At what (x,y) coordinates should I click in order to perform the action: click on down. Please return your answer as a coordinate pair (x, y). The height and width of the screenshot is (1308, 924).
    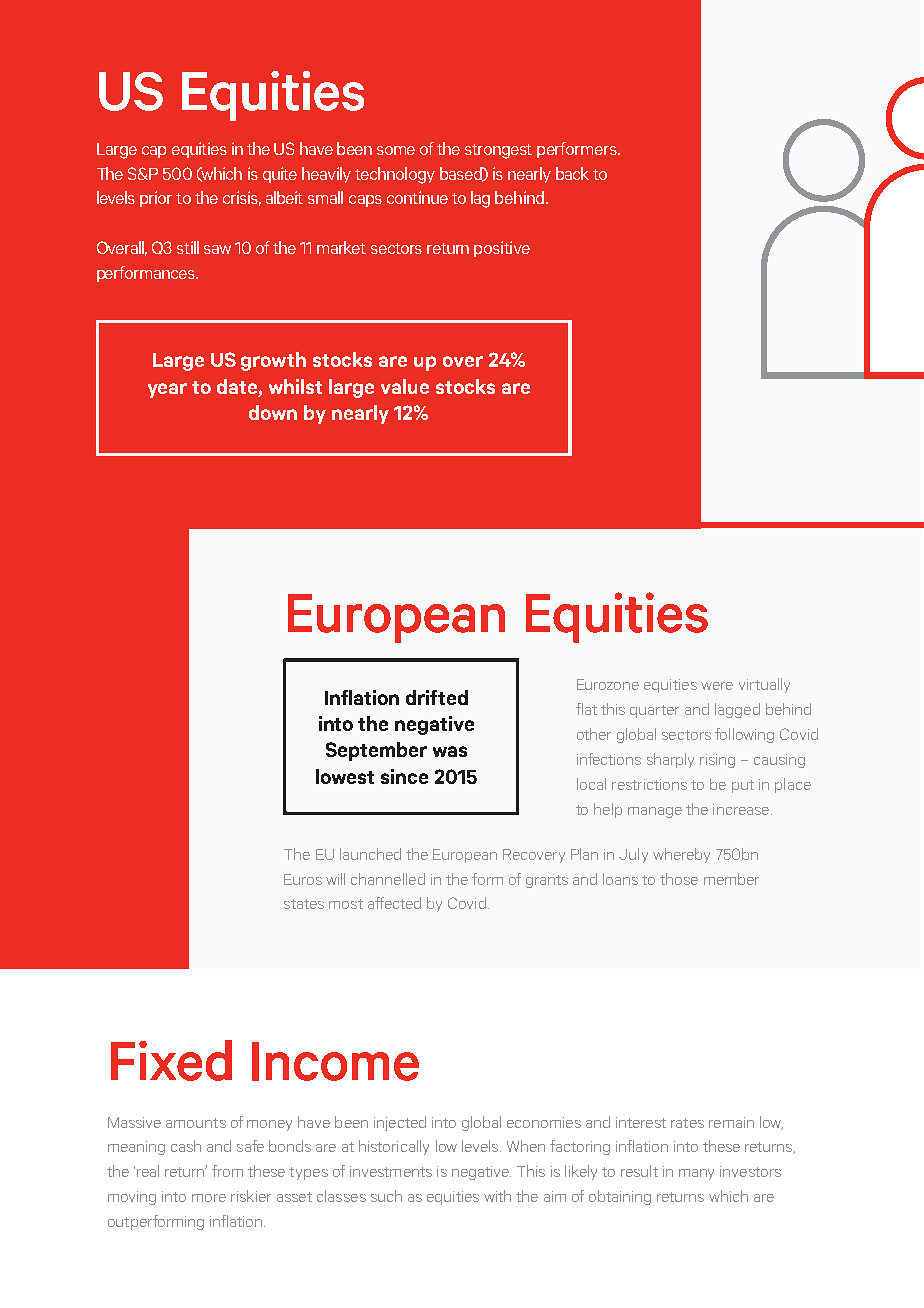
    Looking at the image, I should click on (273, 412).
